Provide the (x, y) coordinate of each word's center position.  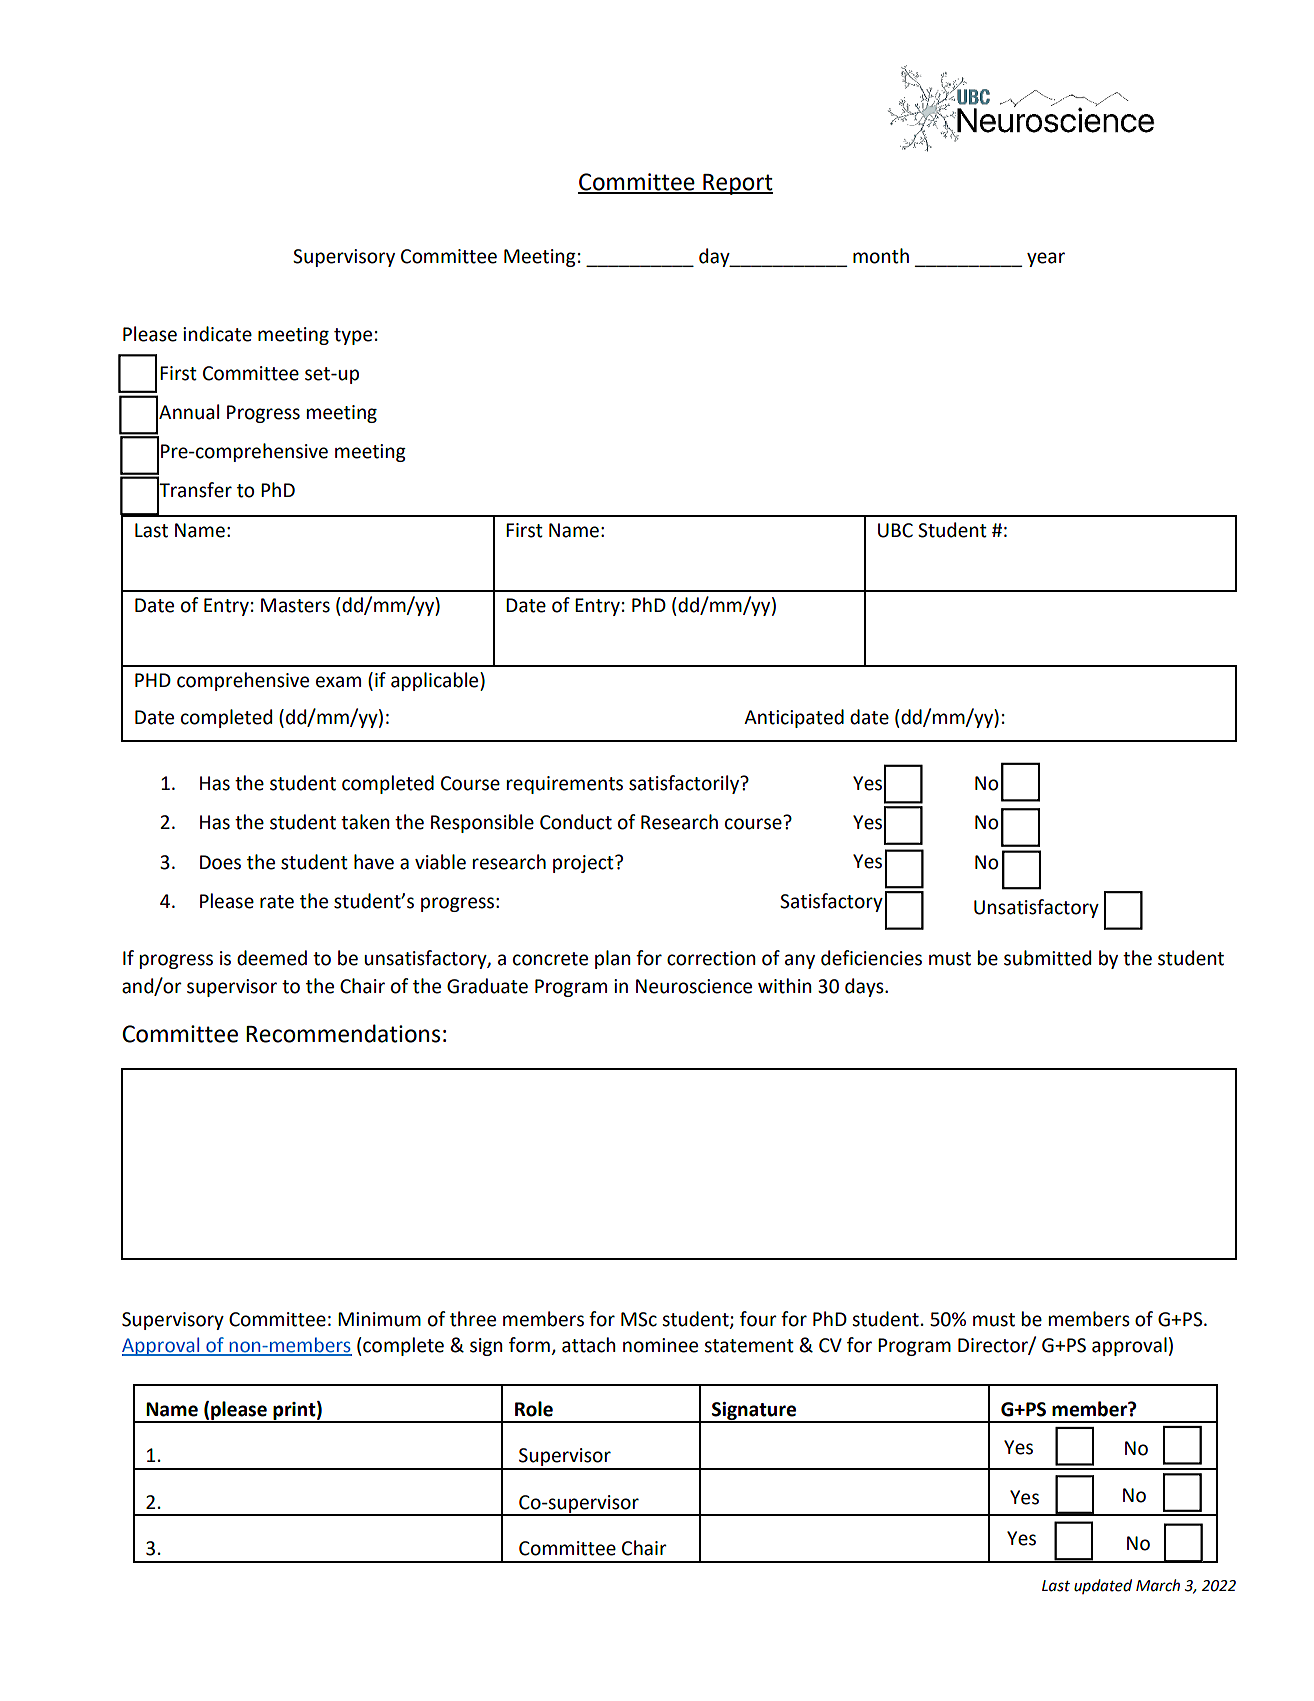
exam (338, 682)
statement (749, 1346)
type (353, 336)
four (758, 1319)
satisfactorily (685, 784)
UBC (895, 530)
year (1046, 259)
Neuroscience (694, 986)
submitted (1047, 958)
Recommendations (343, 1033)
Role (534, 1409)
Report (737, 184)
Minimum (379, 1319)
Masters (295, 605)
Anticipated (794, 718)
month (881, 256)
